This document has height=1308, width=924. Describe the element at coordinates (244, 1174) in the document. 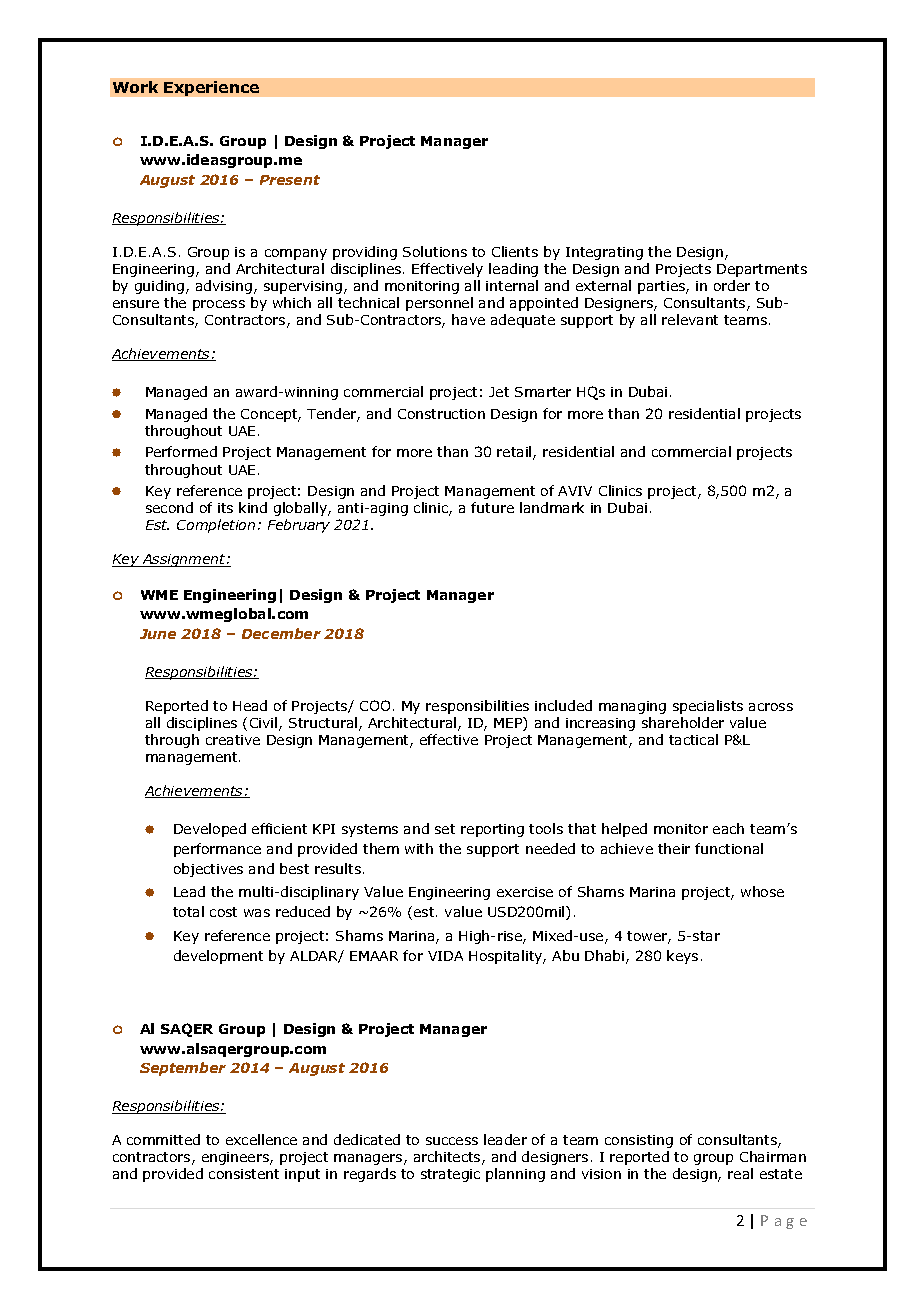

I see `consistent` at that location.
